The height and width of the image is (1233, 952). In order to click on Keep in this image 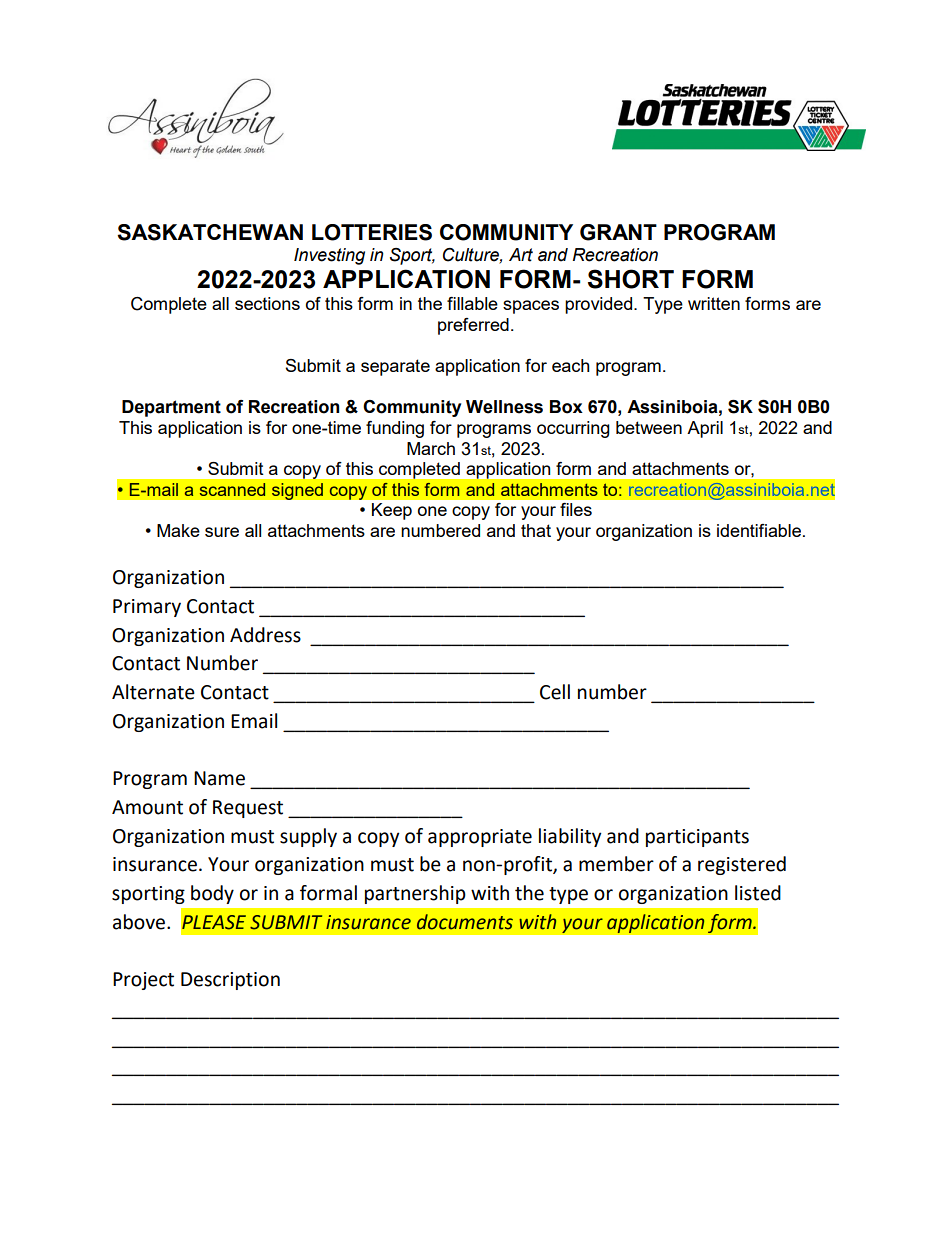, I will do `click(392, 511)`.
